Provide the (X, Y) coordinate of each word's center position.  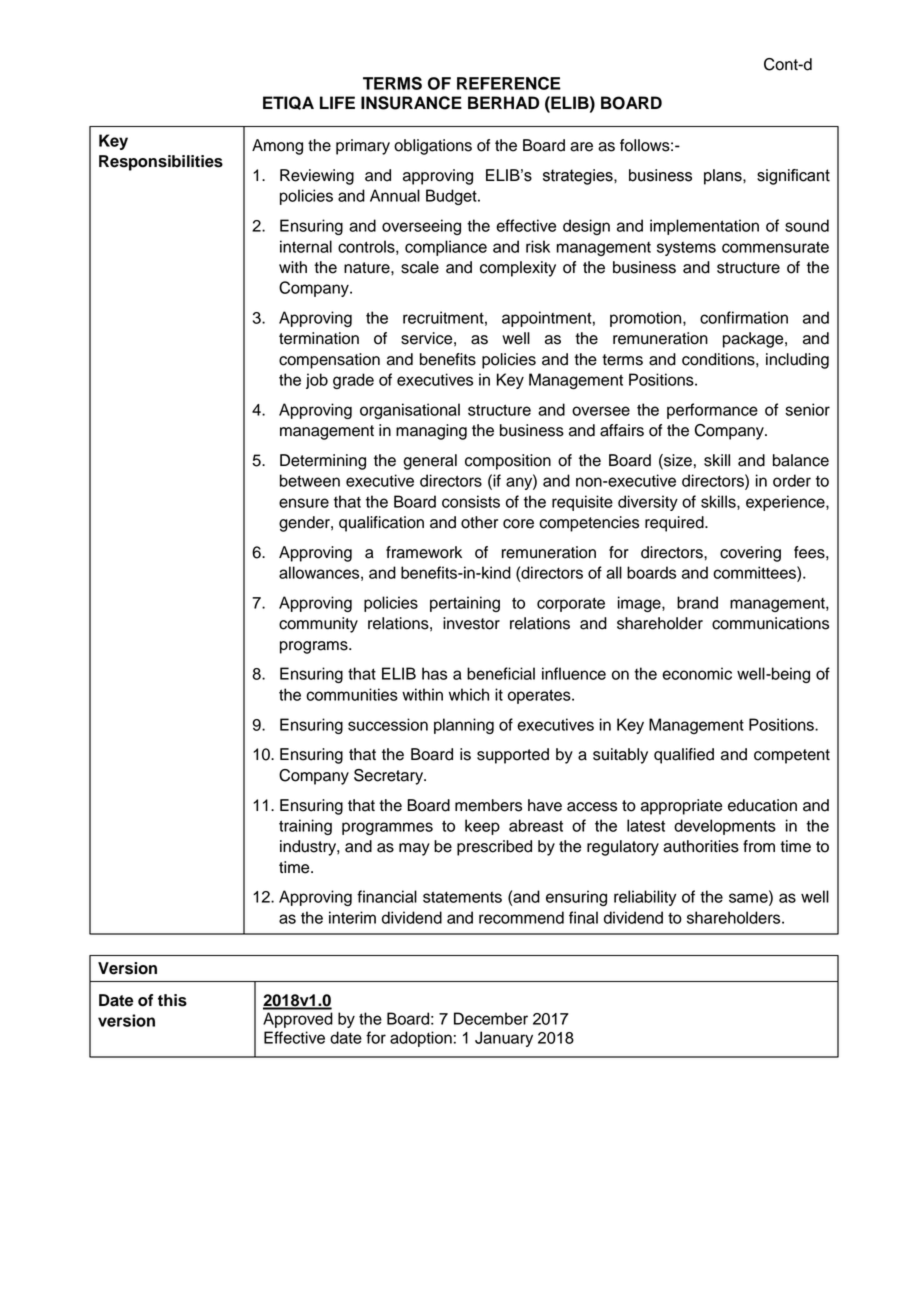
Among (277, 147)
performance (712, 411)
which (469, 694)
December (491, 1018)
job (317, 381)
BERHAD (503, 102)
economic (697, 673)
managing (431, 432)
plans (724, 177)
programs (315, 647)
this (172, 1000)
